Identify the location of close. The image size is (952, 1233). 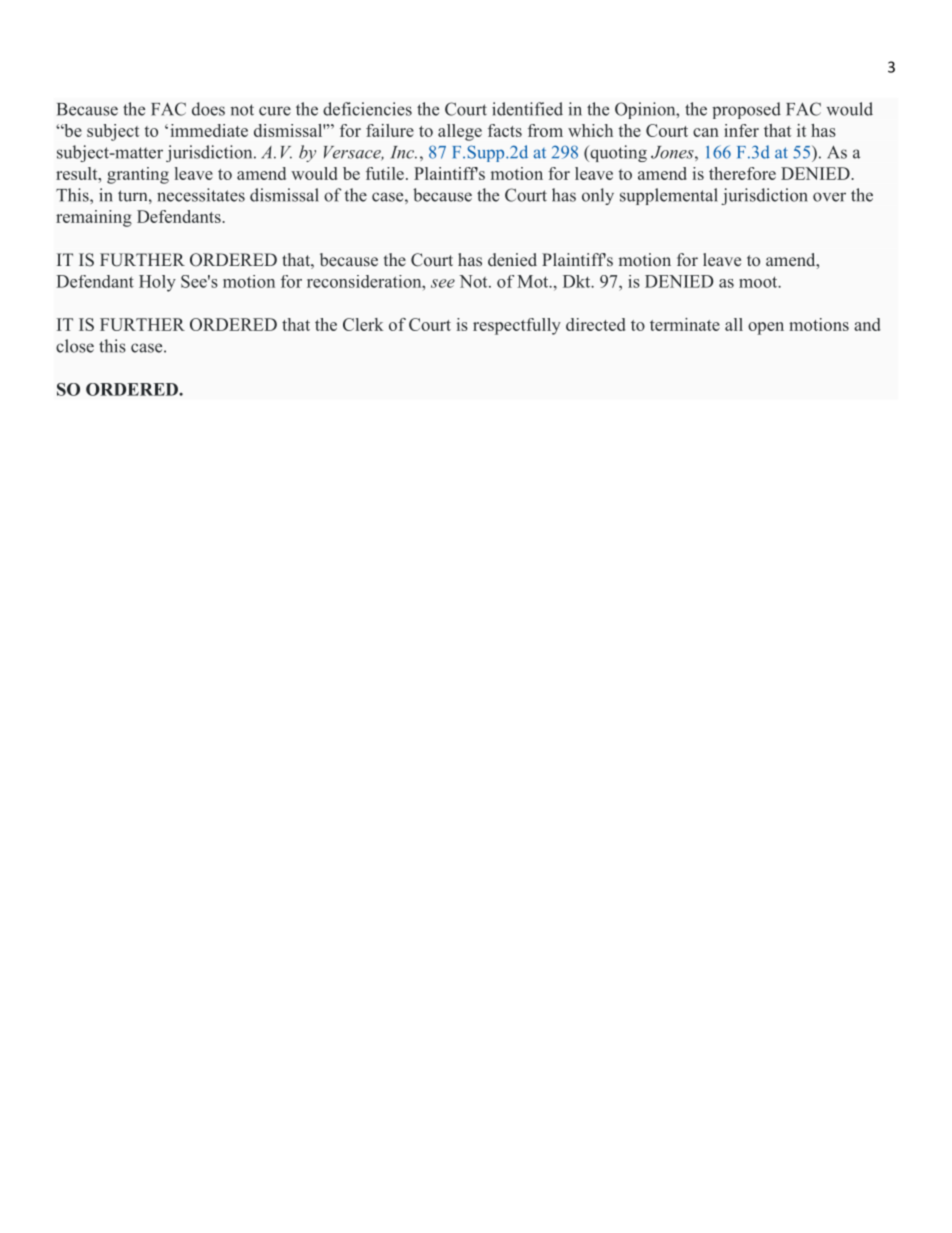
(75, 346).
